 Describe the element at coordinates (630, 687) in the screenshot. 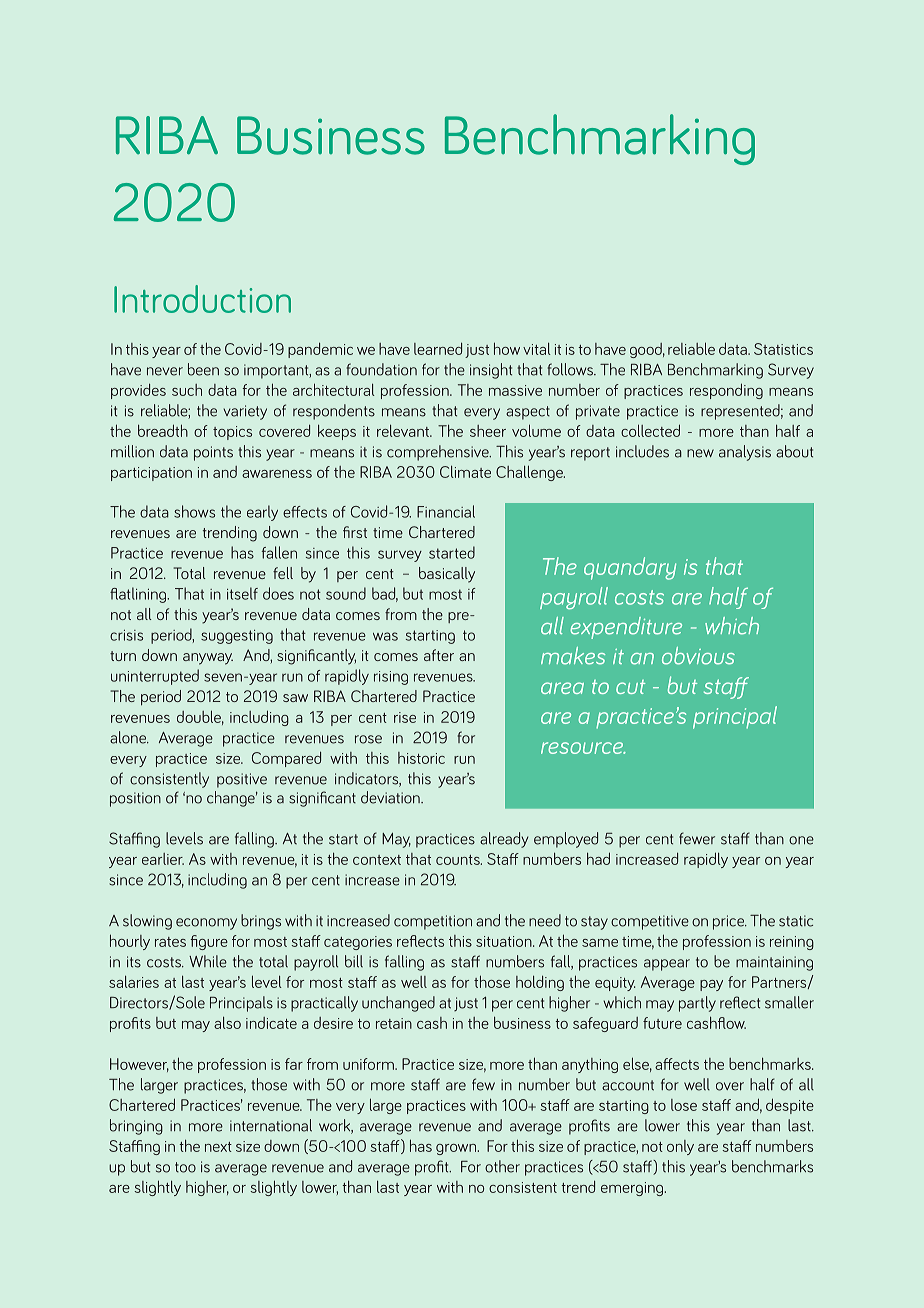

I see `cut` at that location.
